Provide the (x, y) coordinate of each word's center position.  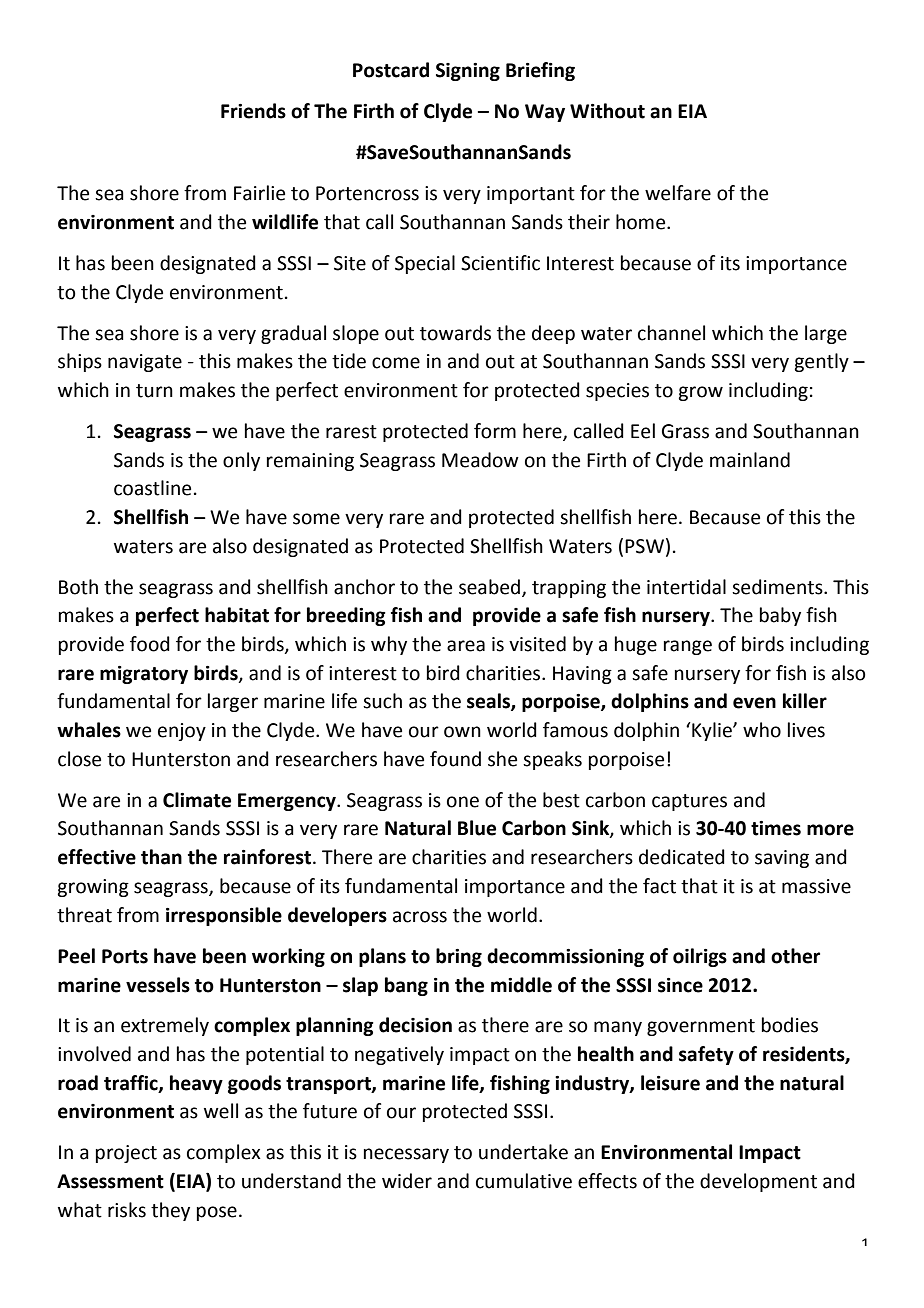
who (762, 730)
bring (459, 957)
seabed (491, 587)
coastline (152, 488)
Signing (468, 72)
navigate (145, 363)
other (795, 956)
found (455, 759)
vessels (158, 985)
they (170, 1211)
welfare (678, 193)
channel (671, 333)
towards (455, 333)
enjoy (182, 732)
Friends (253, 111)
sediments (778, 587)
